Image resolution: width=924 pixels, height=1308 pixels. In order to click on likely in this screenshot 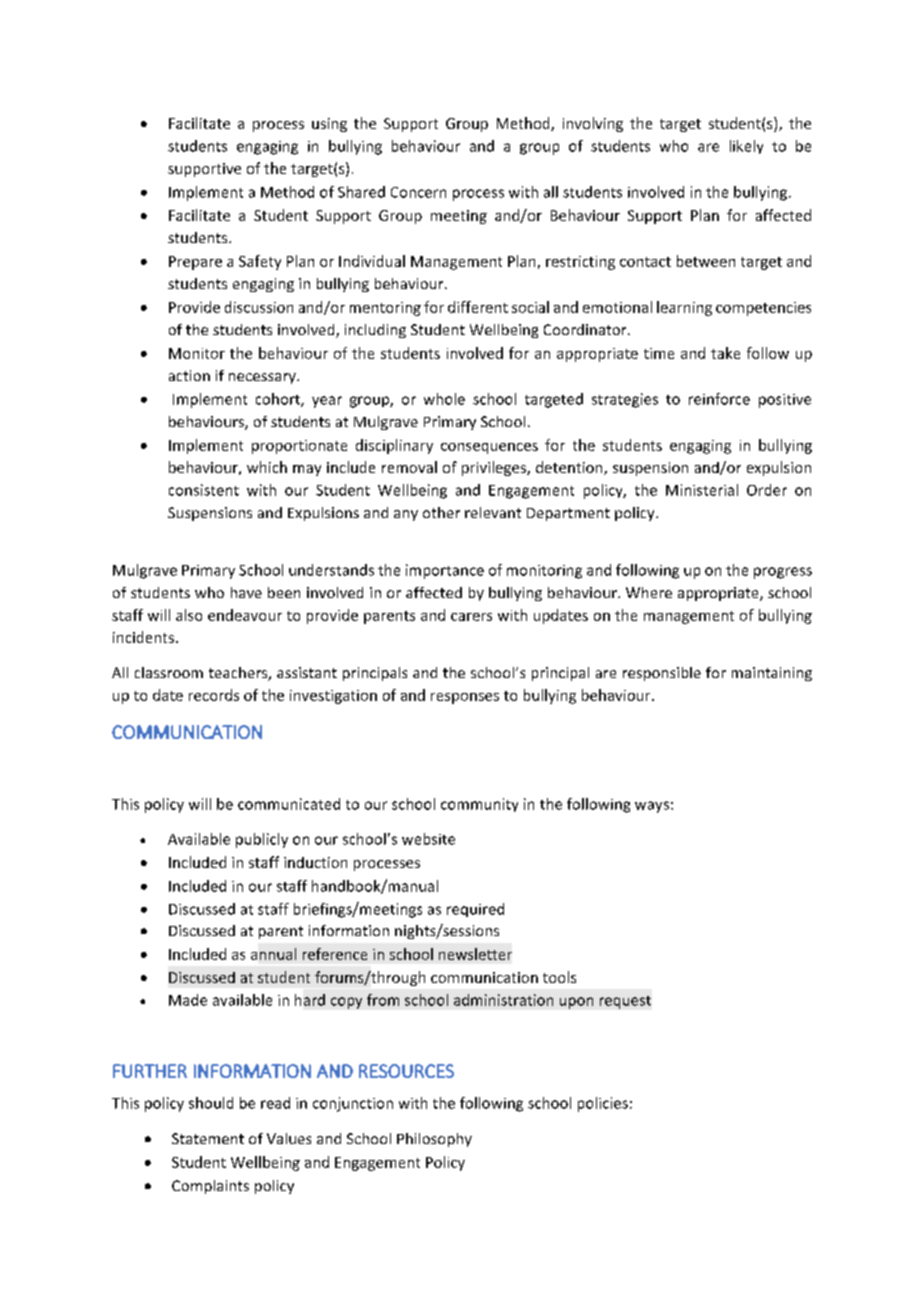, I will do `click(746, 147)`.
